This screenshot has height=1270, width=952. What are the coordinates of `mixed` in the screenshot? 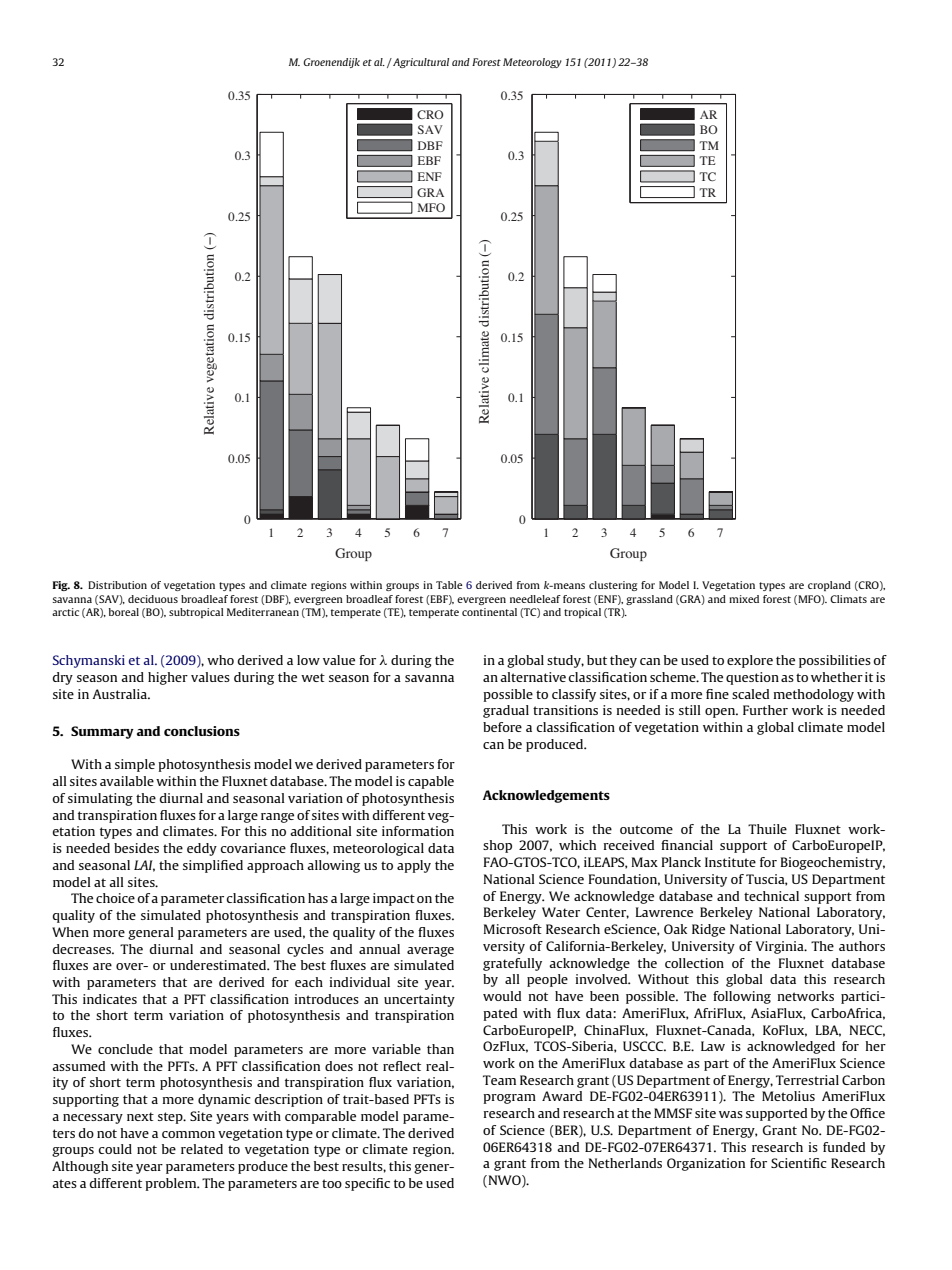 It's located at (744, 599).
